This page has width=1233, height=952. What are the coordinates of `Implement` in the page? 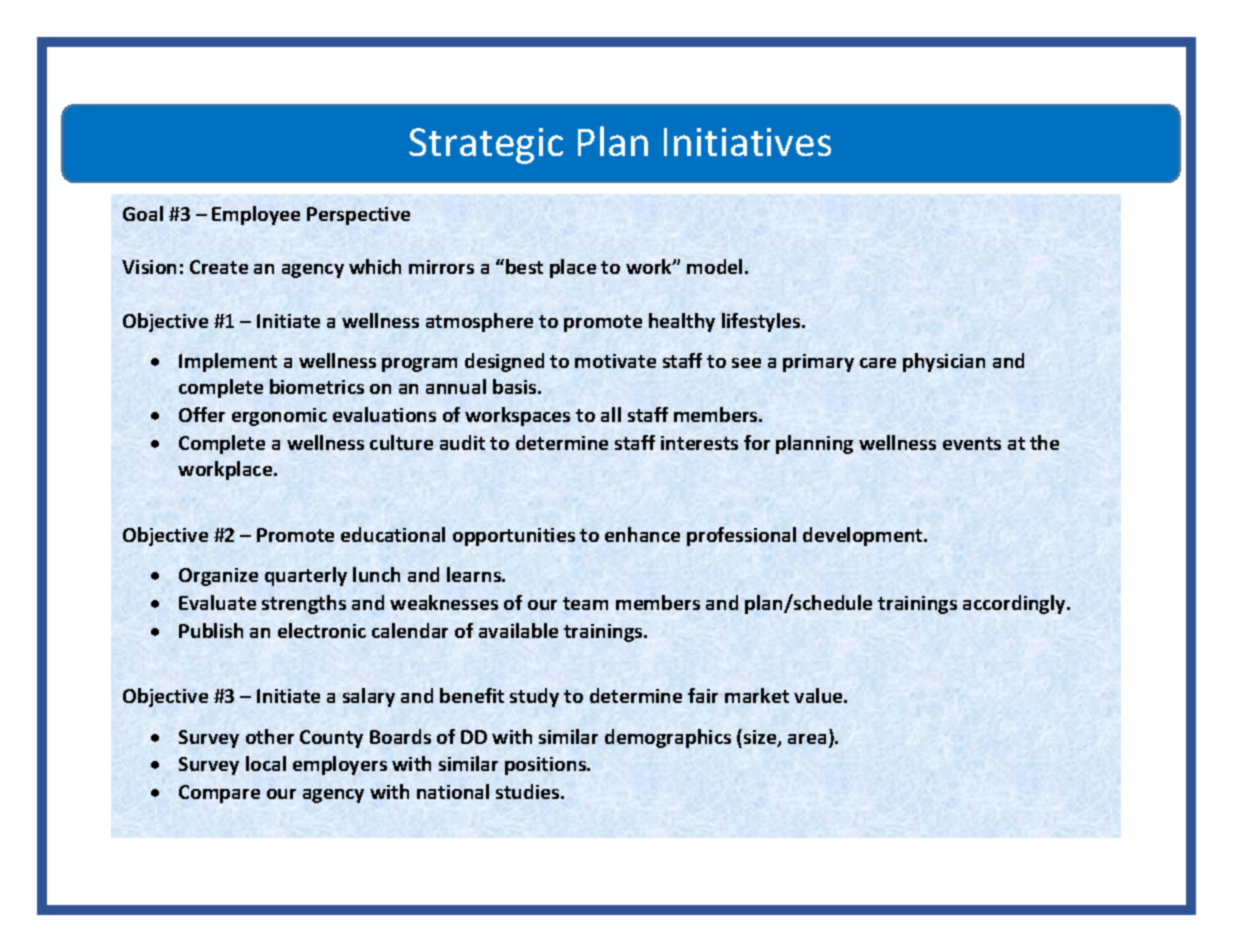 It's located at (228, 362).
